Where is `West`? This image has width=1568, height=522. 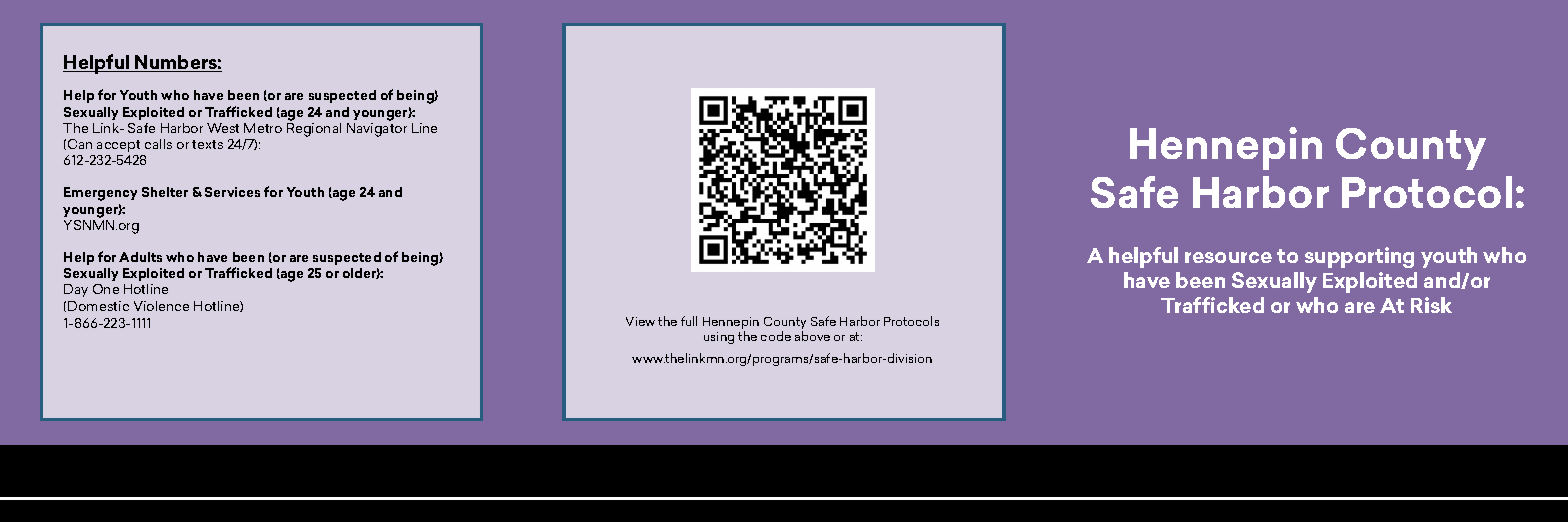 West is located at coordinates (223, 128).
